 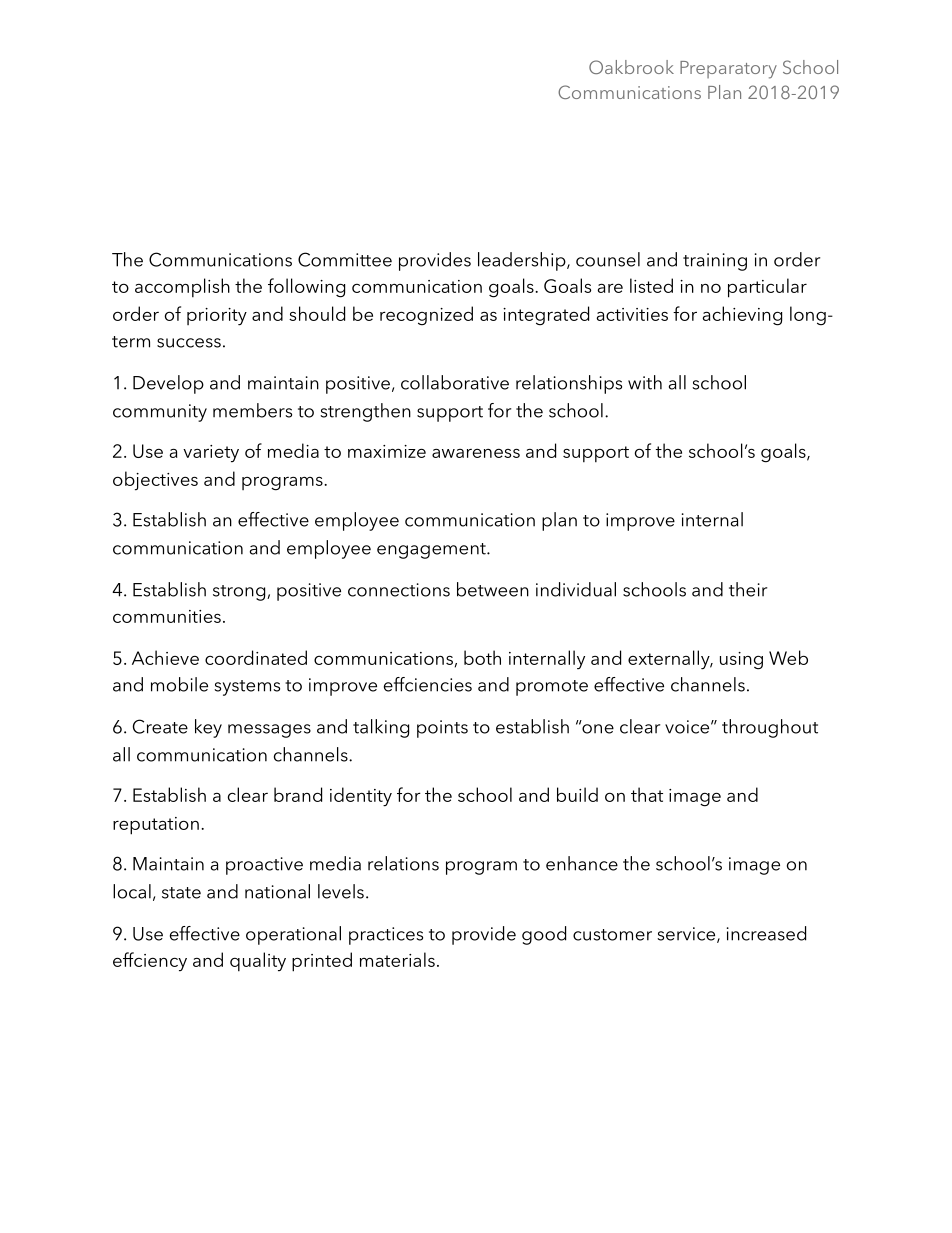 What do you see at coordinates (523, 261) in the page?
I see `leadership` at bounding box center [523, 261].
